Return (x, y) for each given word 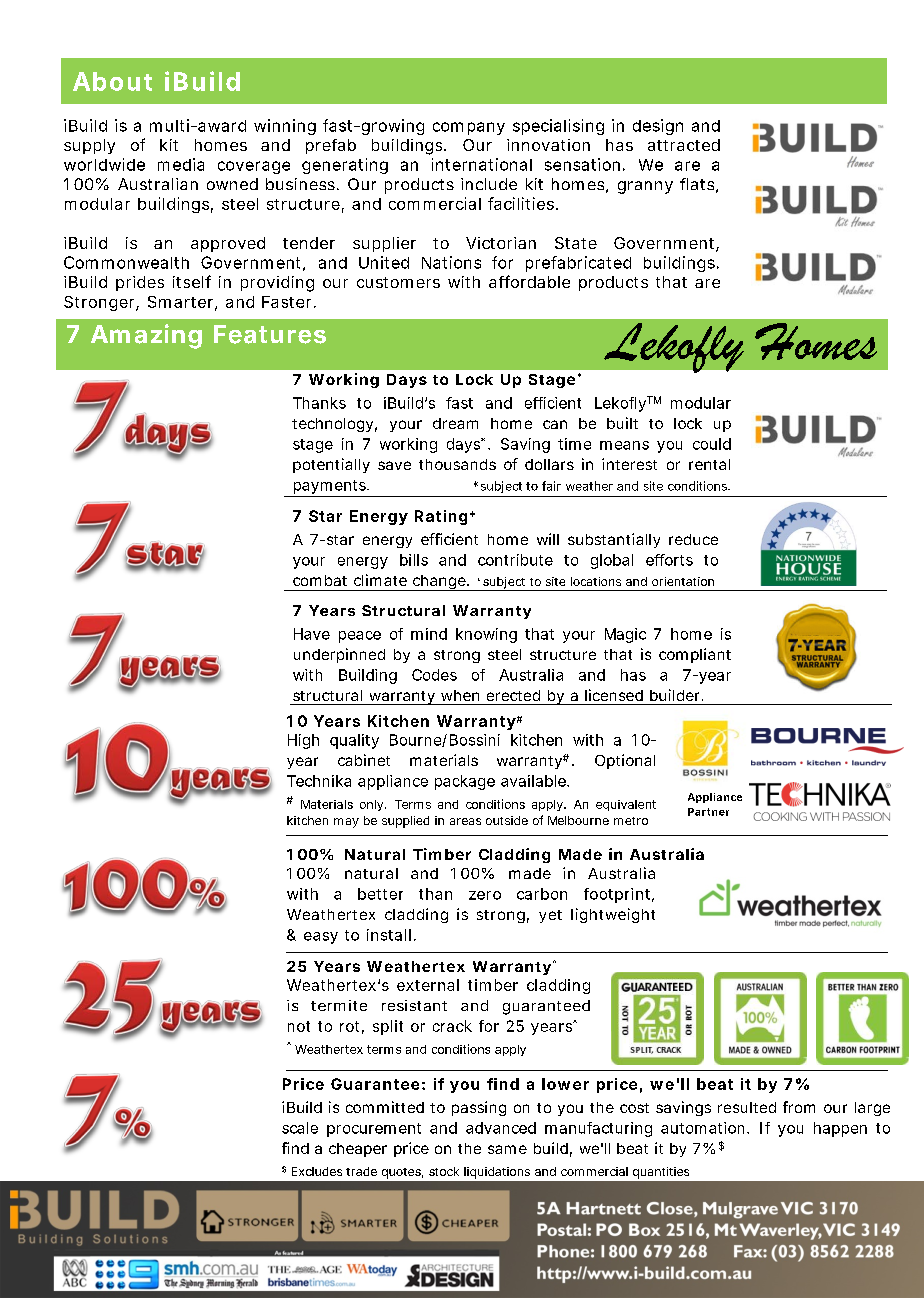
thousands (457, 464)
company (469, 128)
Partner (708, 812)
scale (300, 1128)
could (712, 444)
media (181, 164)
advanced (501, 1128)
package (465, 782)
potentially (331, 465)
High (303, 741)
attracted (684, 145)
